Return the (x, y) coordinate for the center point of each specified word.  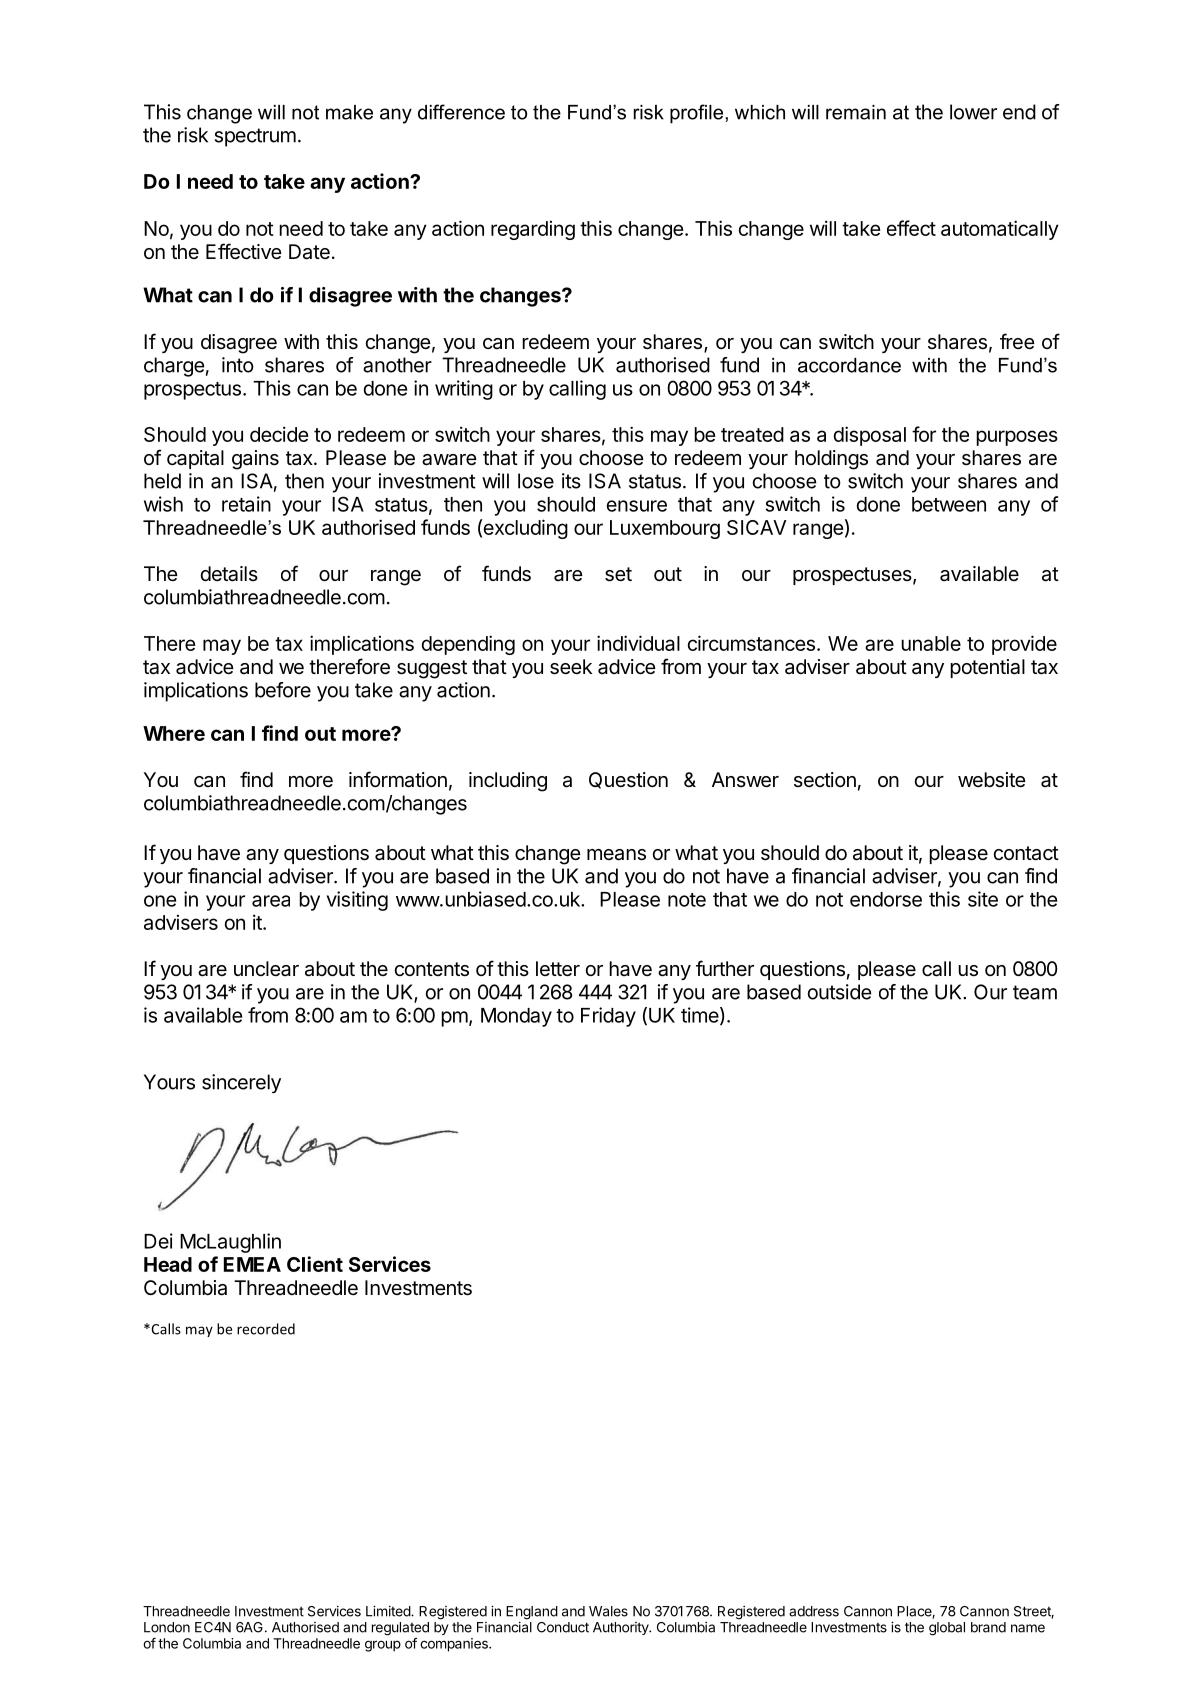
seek (571, 667)
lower (973, 112)
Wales (608, 1611)
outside (840, 992)
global (947, 1629)
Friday (608, 1017)
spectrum (255, 137)
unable (931, 643)
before (283, 690)
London (167, 1627)
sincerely (241, 1083)
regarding (533, 230)
